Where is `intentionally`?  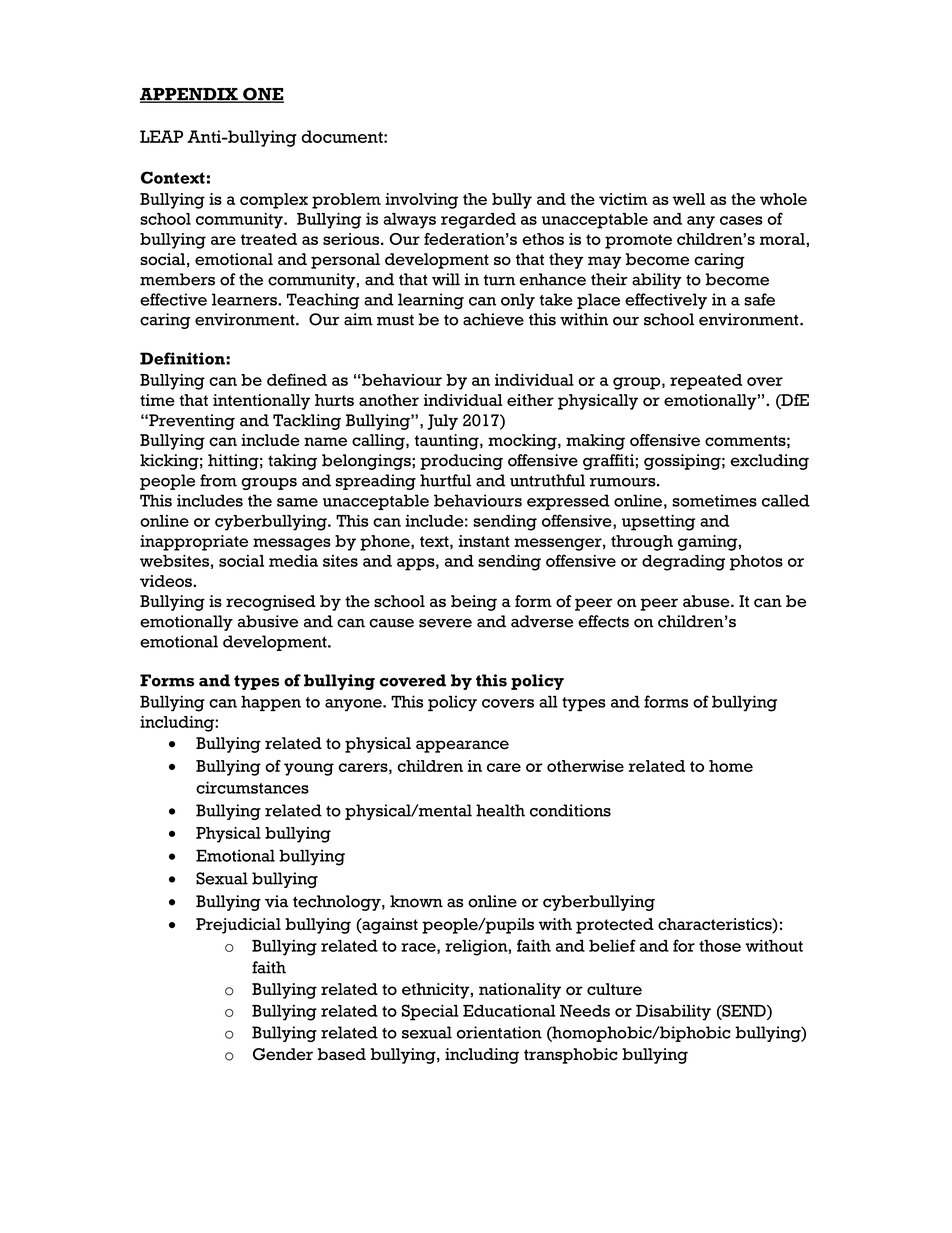 intentionally is located at coordinates (261, 402).
